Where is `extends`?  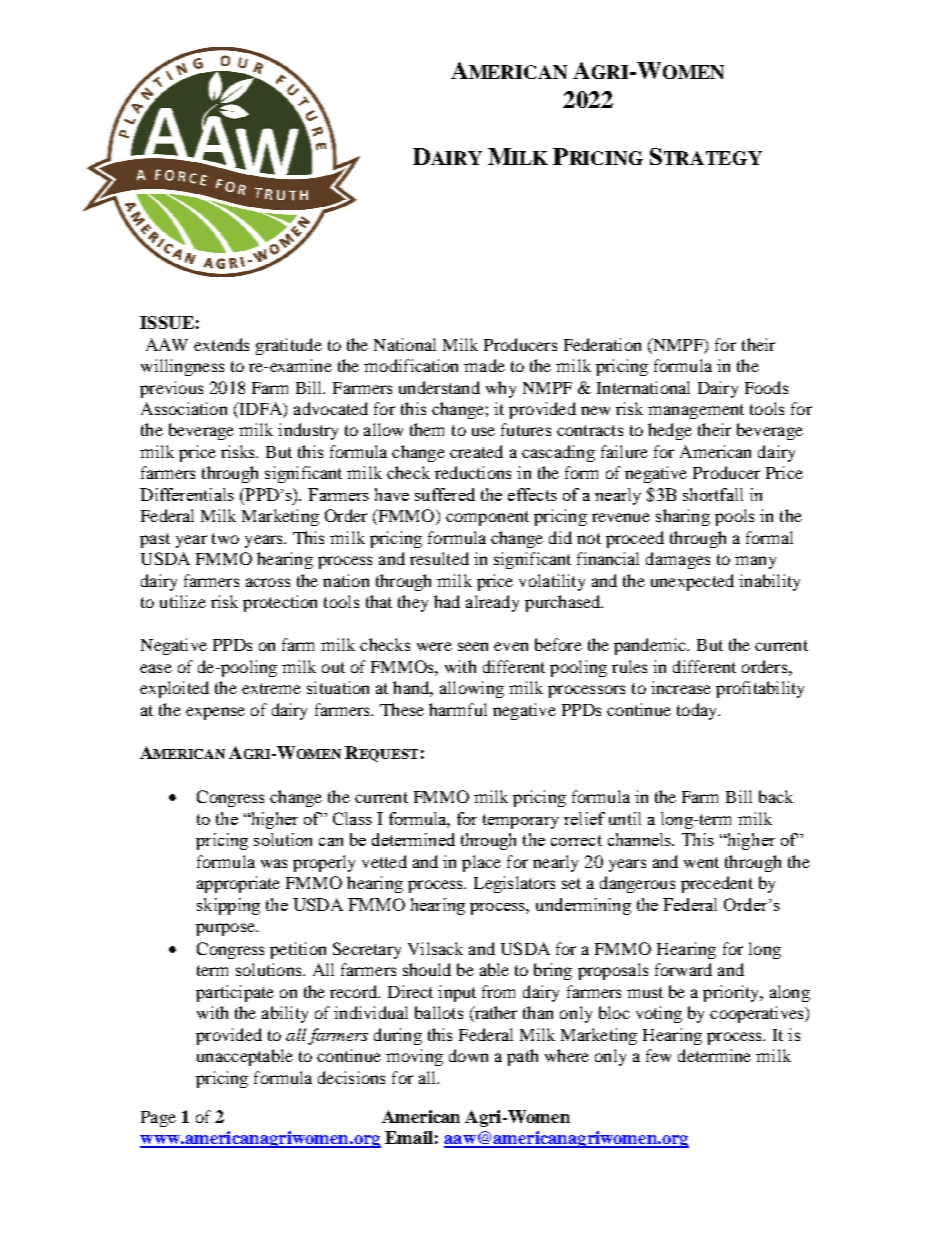 extends is located at coordinates (221, 344).
